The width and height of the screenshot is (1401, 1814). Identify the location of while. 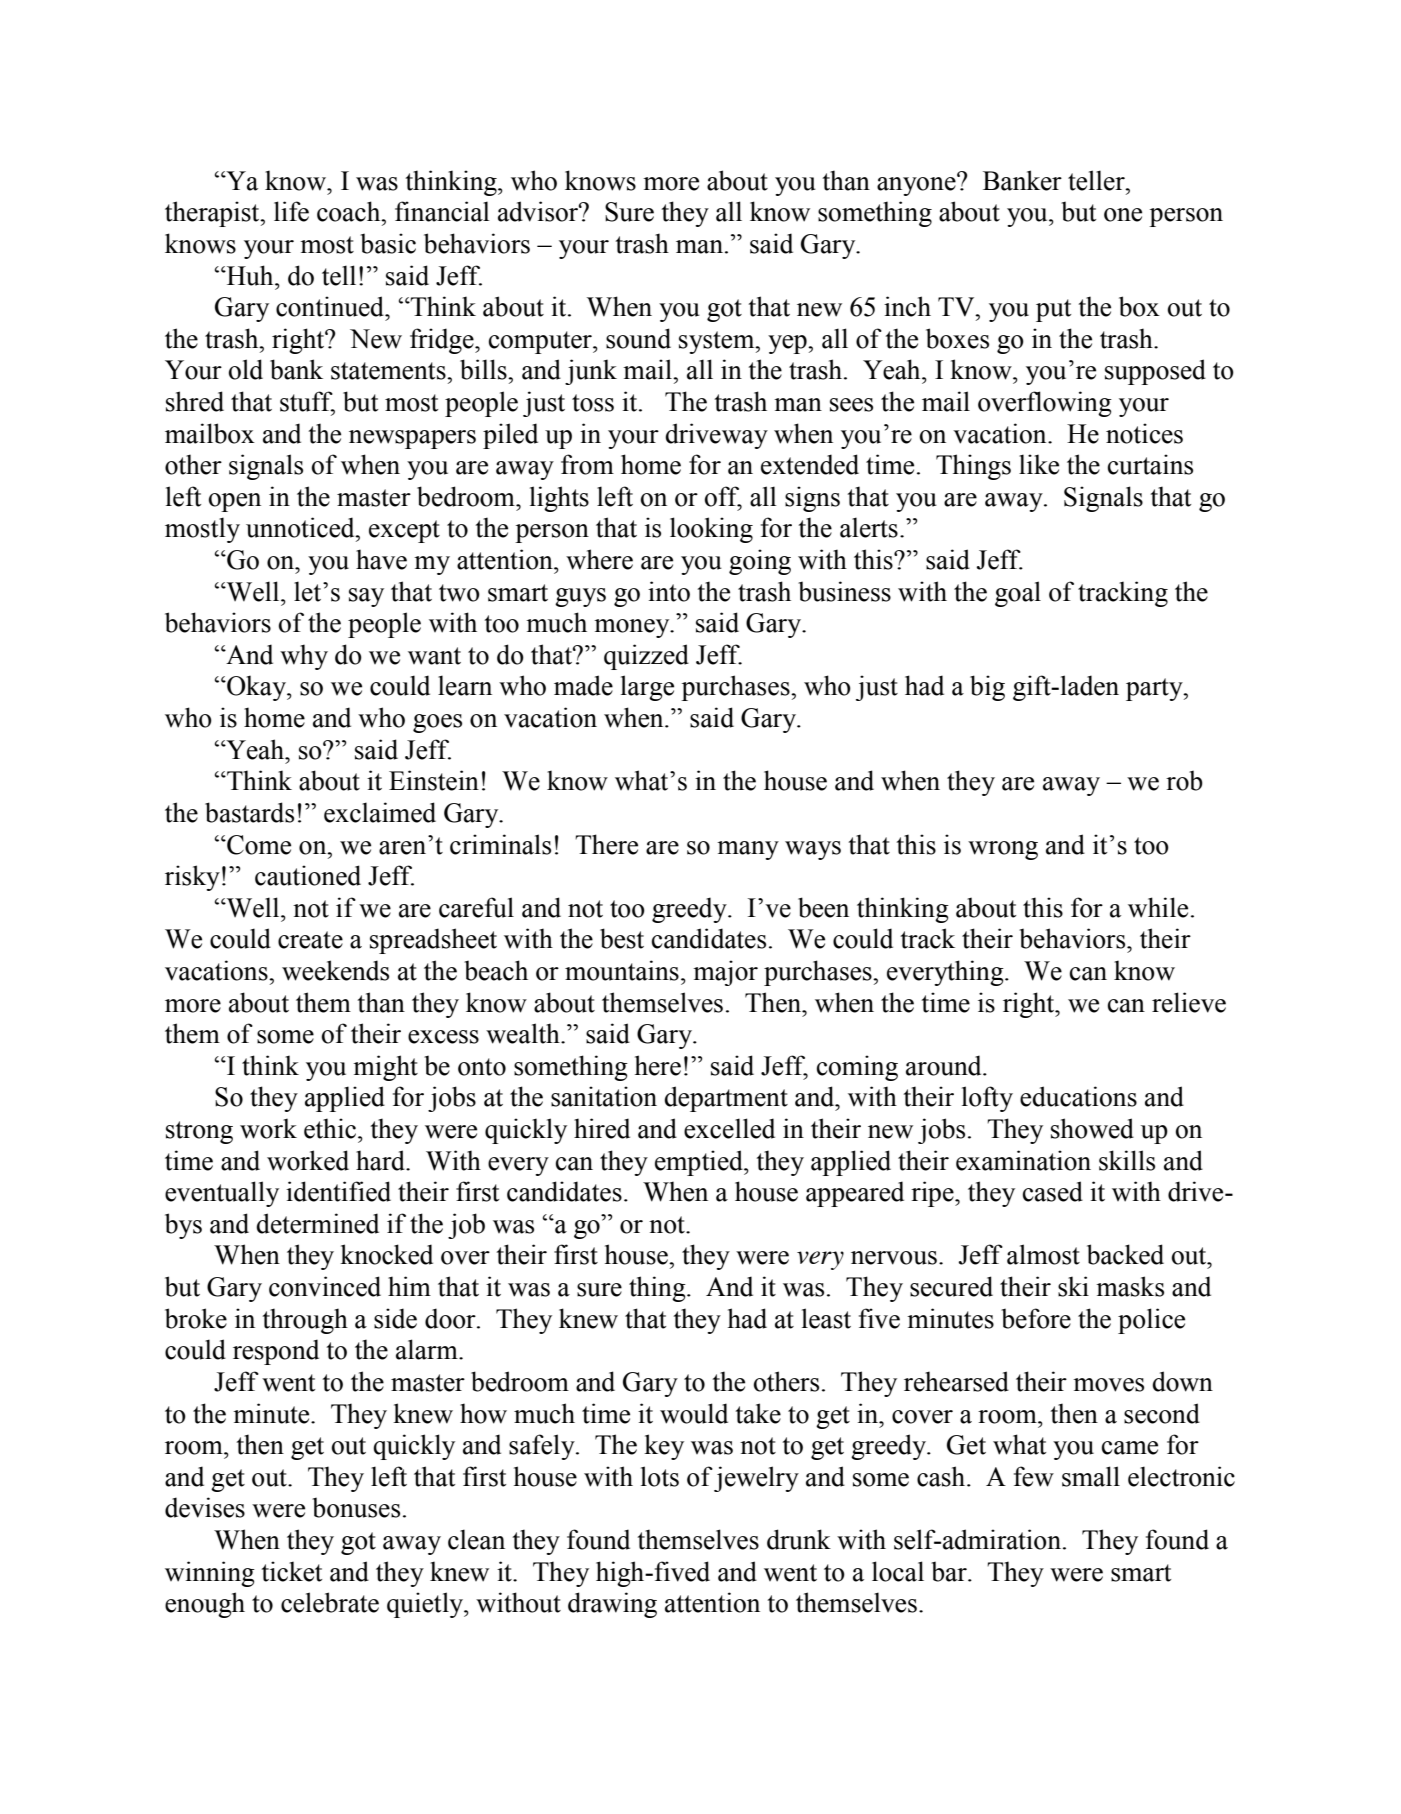
(1158, 907).
